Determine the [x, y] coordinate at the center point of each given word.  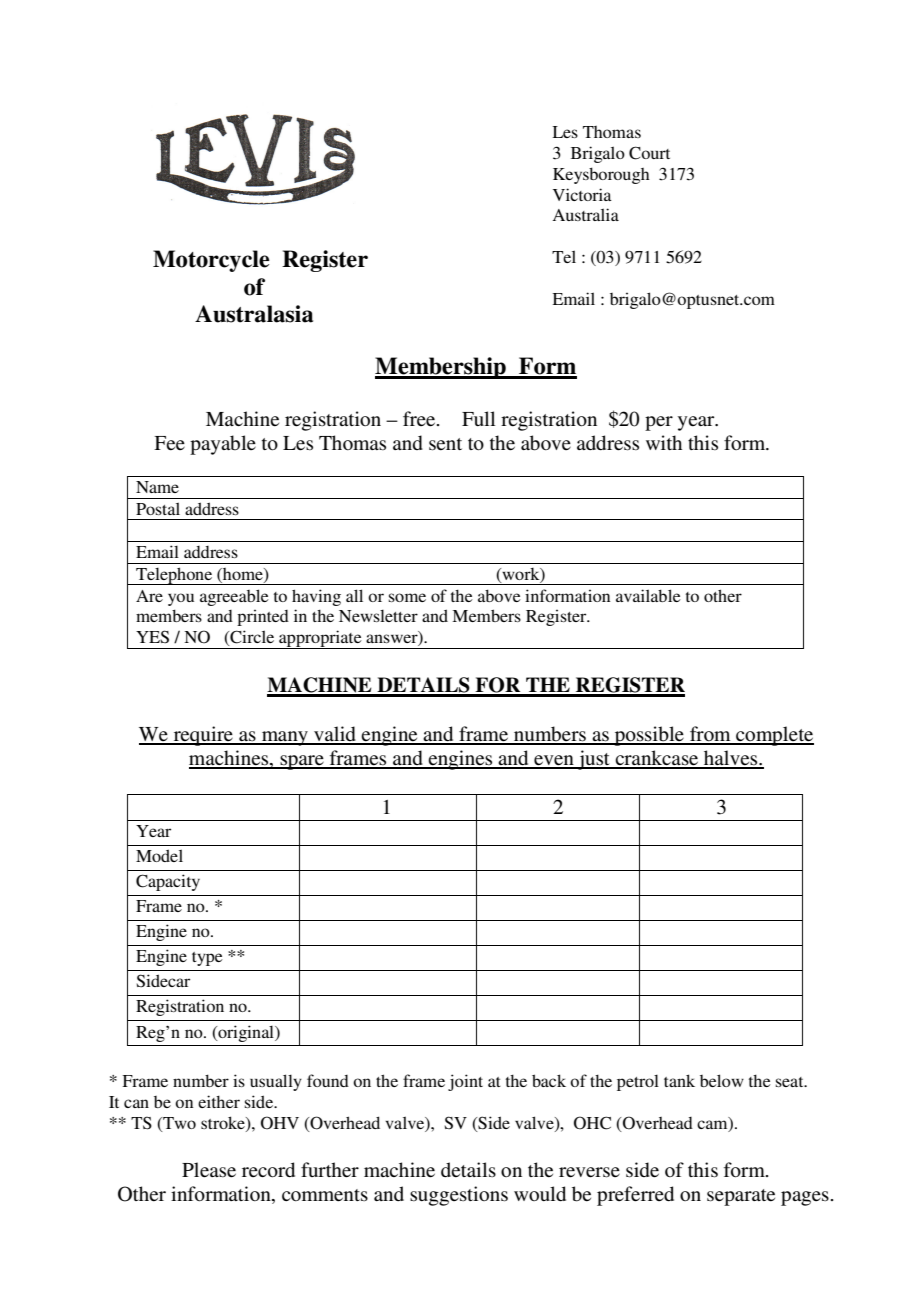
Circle [251, 638]
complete [774, 736]
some [407, 597]
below [722, 1080]
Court [649, 153]
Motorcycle [211, 261]
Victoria [582, 194]
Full [478, 418]
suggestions [459, 1196]
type [207, 959]
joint [465, 1082]
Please [209, 1170]
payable [223, 445]
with [664, 442]
